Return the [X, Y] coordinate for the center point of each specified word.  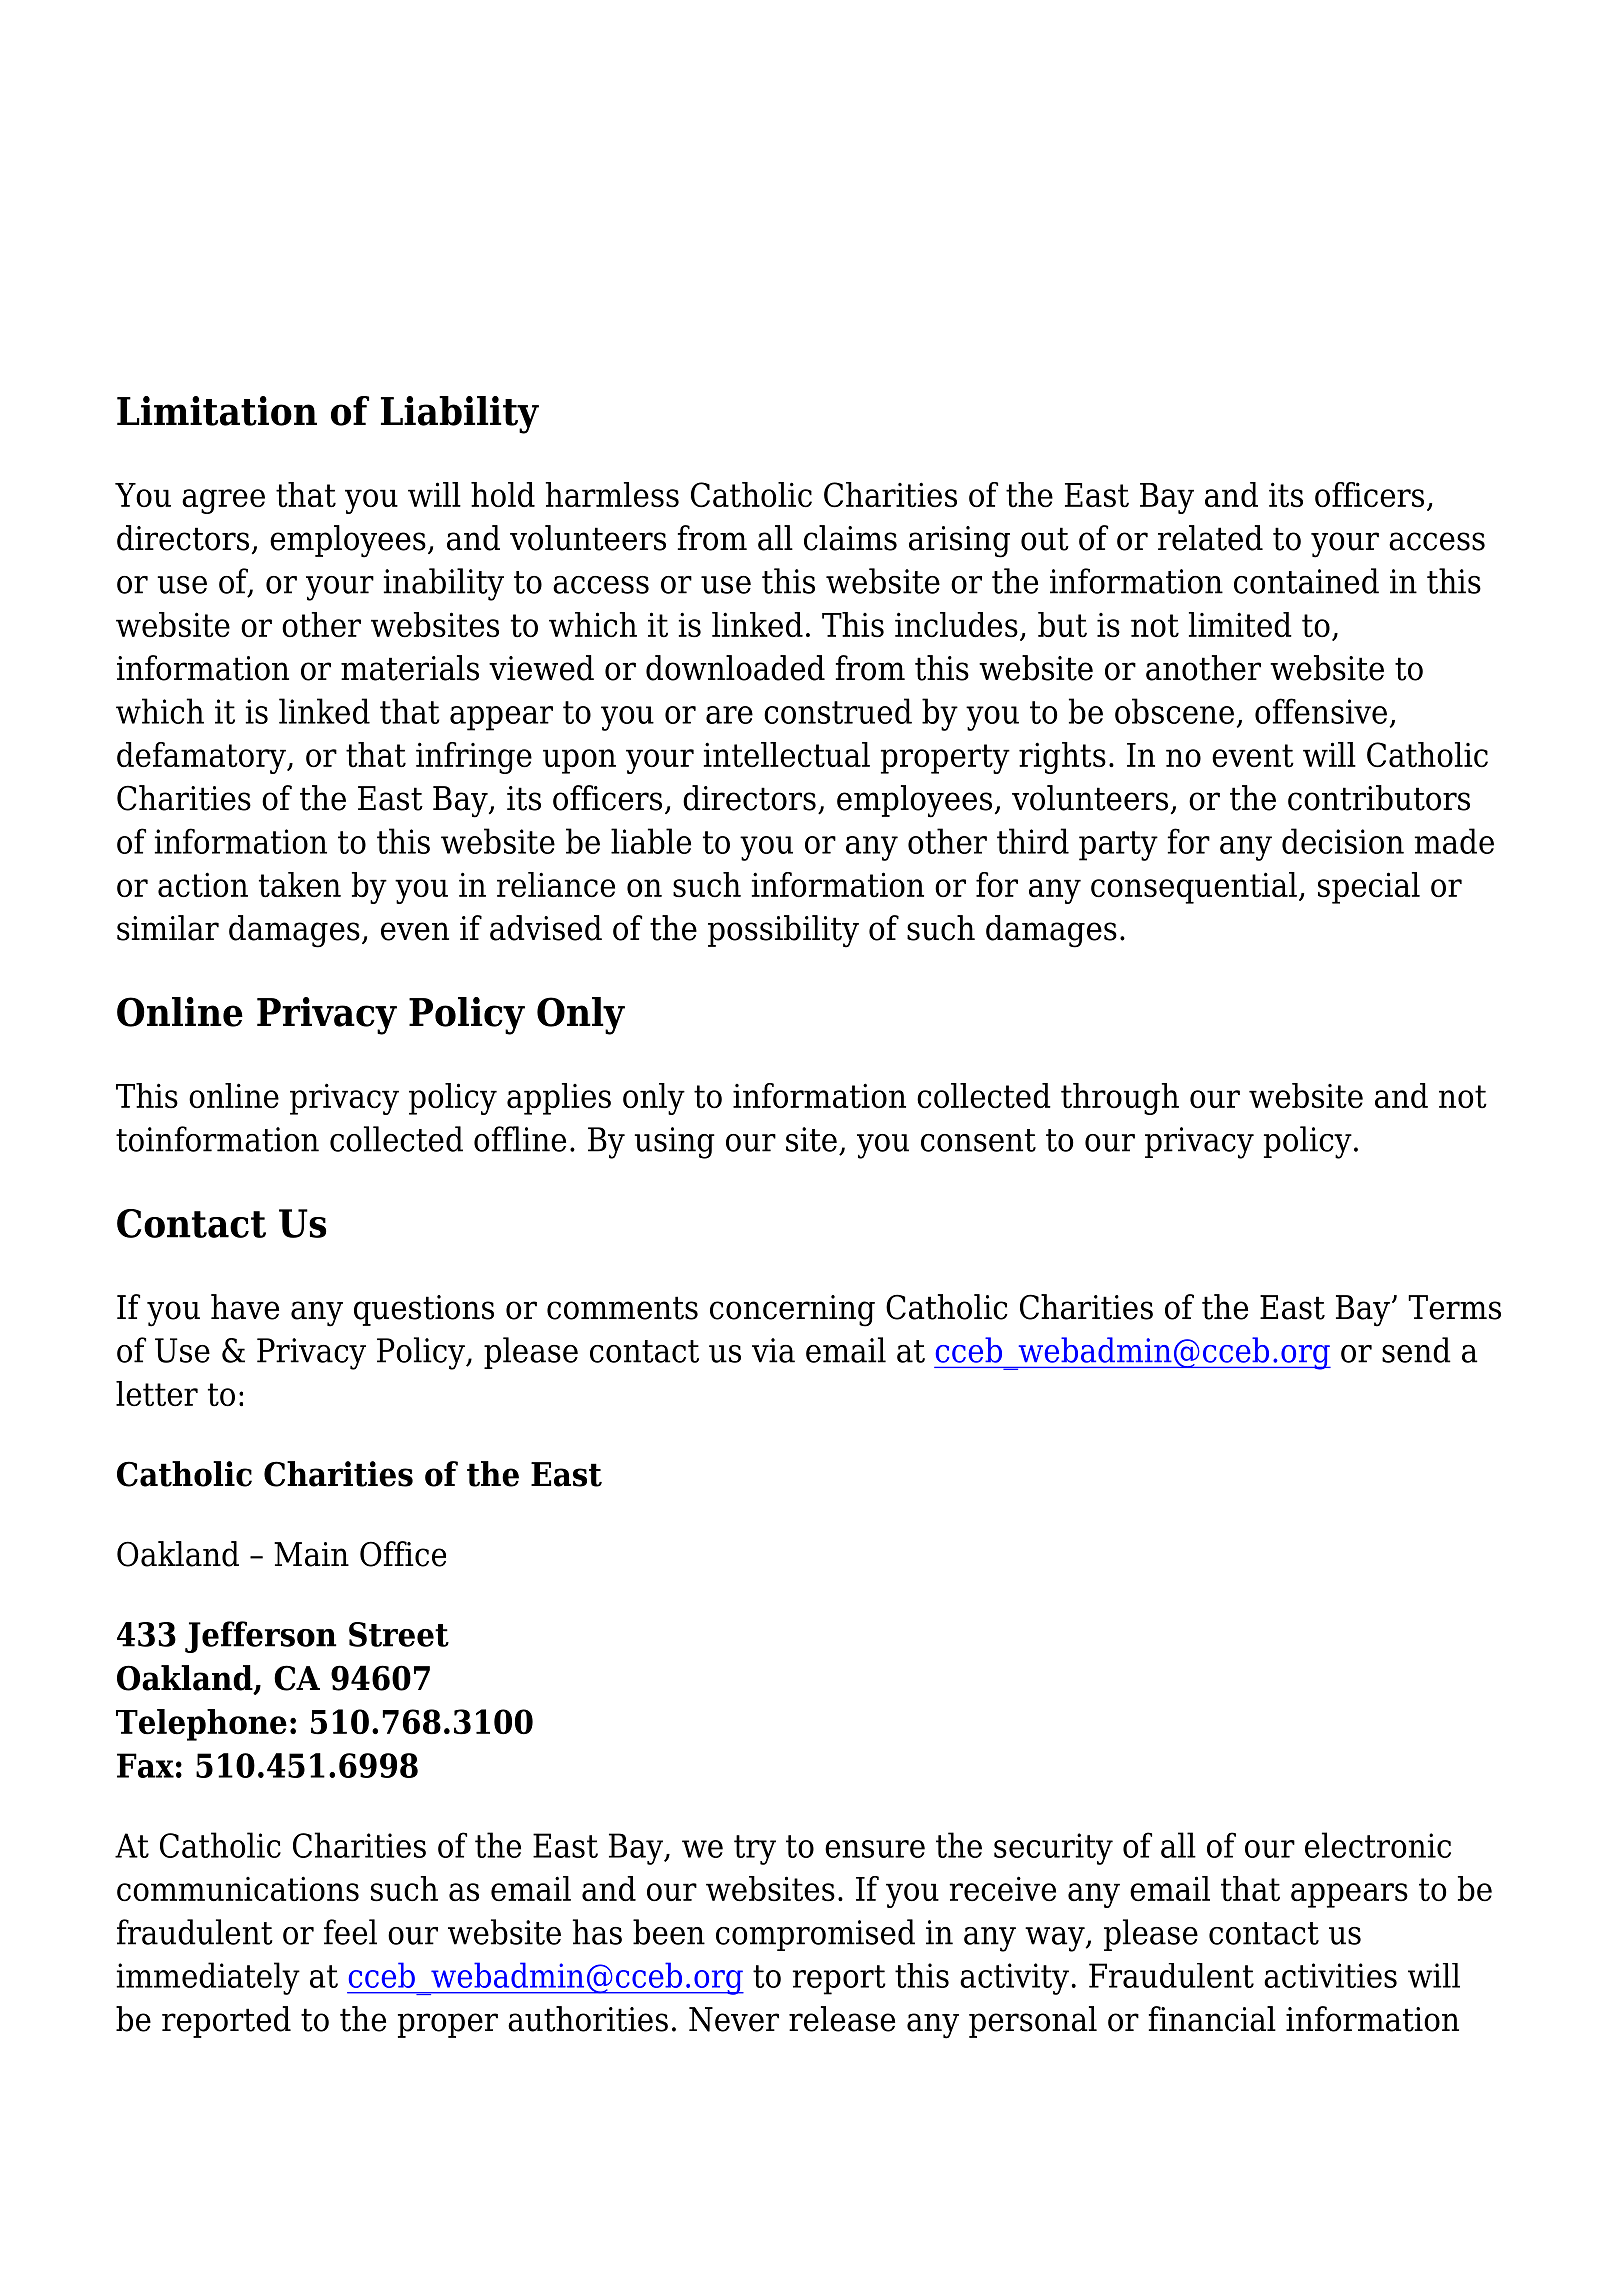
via [773, 1350]
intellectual [787, 755]
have [245, 1307]
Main [311, 1554]
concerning [792, 1311]
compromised [815, 1935]
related [1210, 538]
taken [300, 885]
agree [223, 501]
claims [850, 538]
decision [1343, 841]
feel [350, 1932]
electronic [1378, 1845]
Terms [1454, 1307]
